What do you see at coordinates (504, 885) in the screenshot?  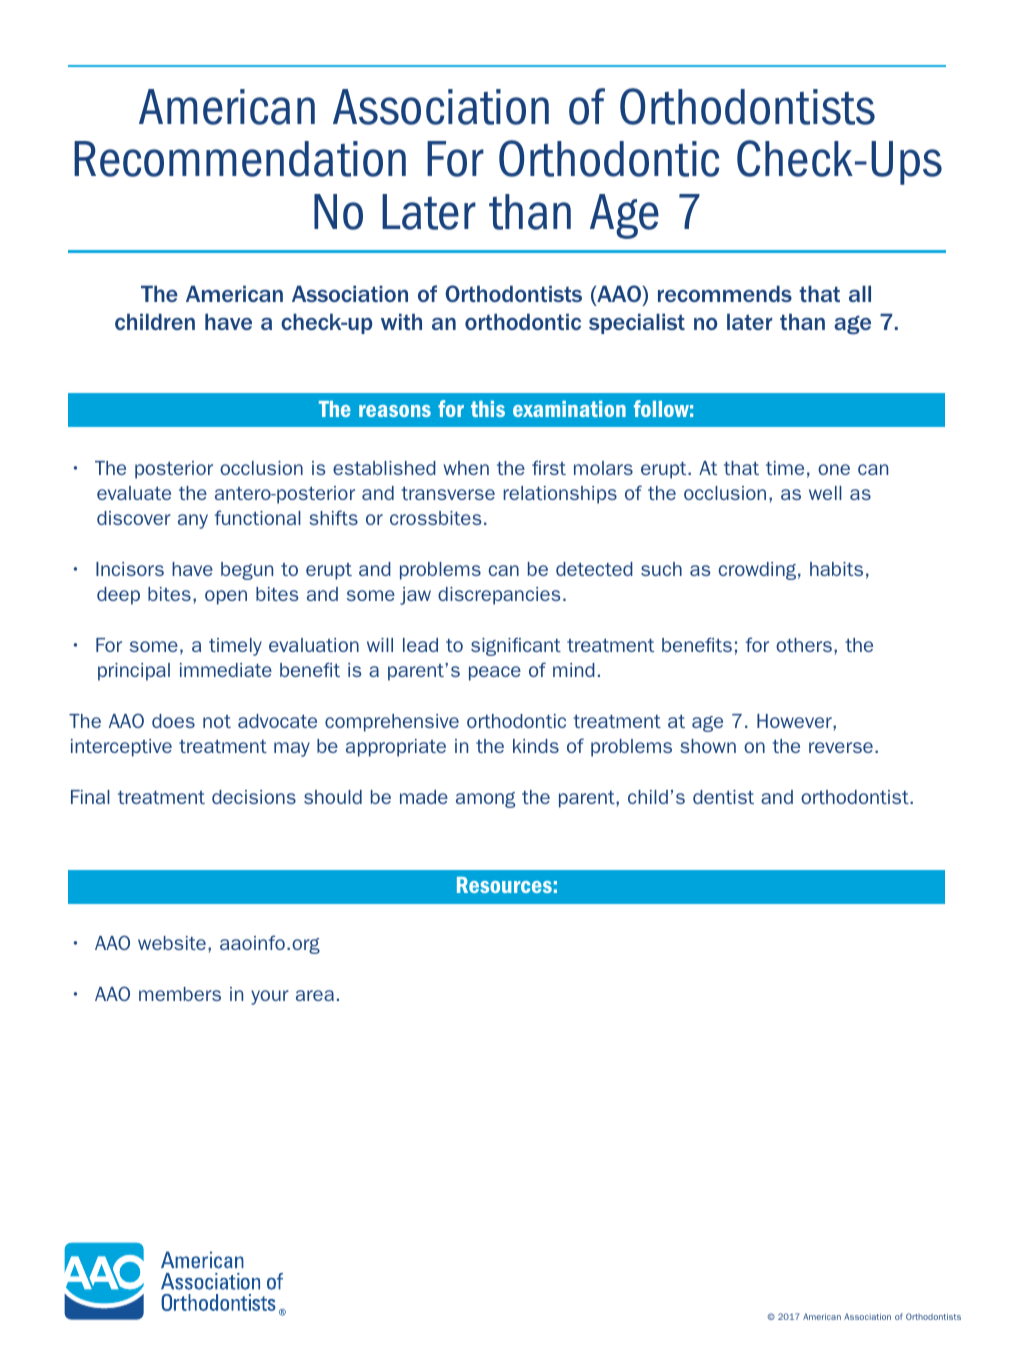 I see `Resources` at bounding box center [504, 885].
